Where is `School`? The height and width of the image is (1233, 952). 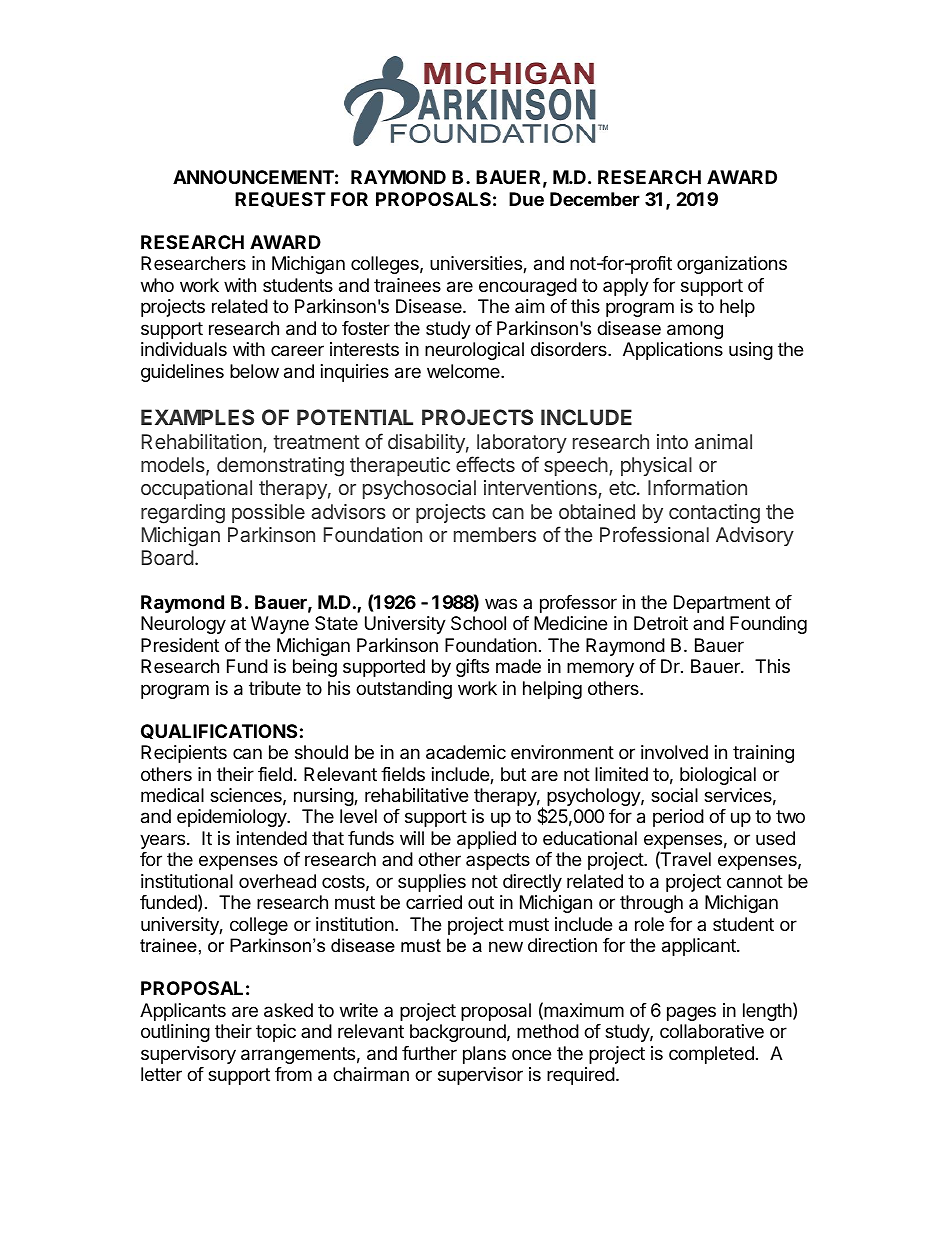 School is located at coordinates (478, 623).
